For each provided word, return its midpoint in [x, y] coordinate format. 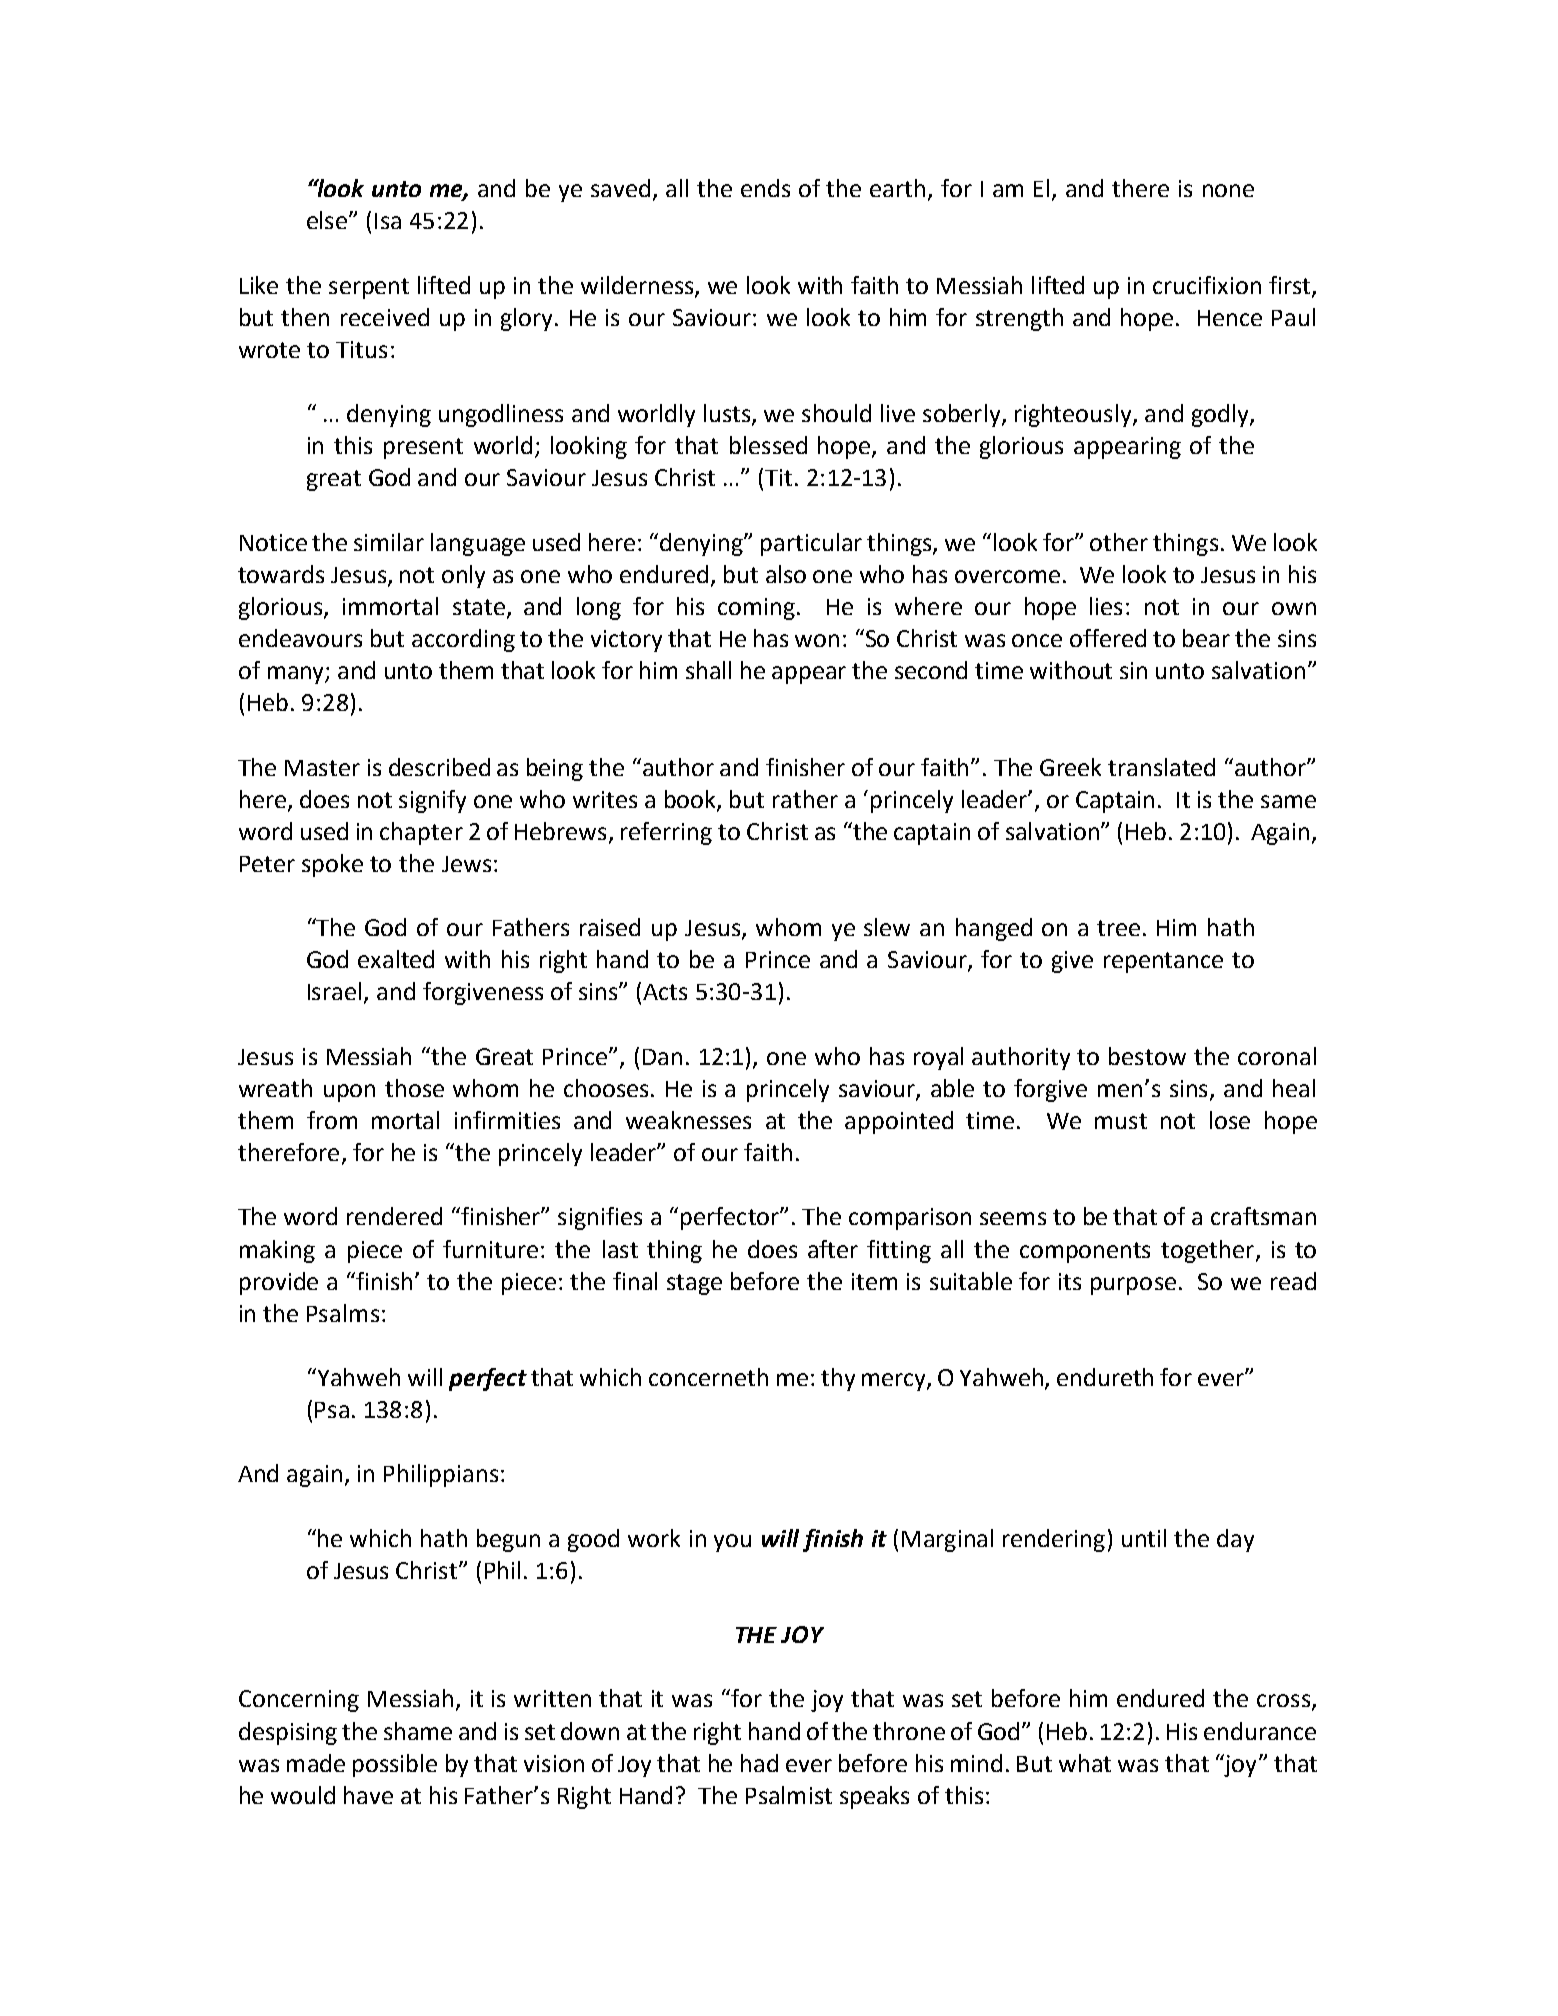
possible [395, 1765]
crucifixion [1207, 285]
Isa [388, 221]
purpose [1133, 1286]
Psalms [343, 1313]
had [759, 1763]
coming [758, 609]
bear [1206, 638]
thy [838, 1379]
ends [765, 188]
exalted [396, 959]
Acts [665, 992]
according [463, 640]
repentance [1163, 962]
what [1085, 1763]
